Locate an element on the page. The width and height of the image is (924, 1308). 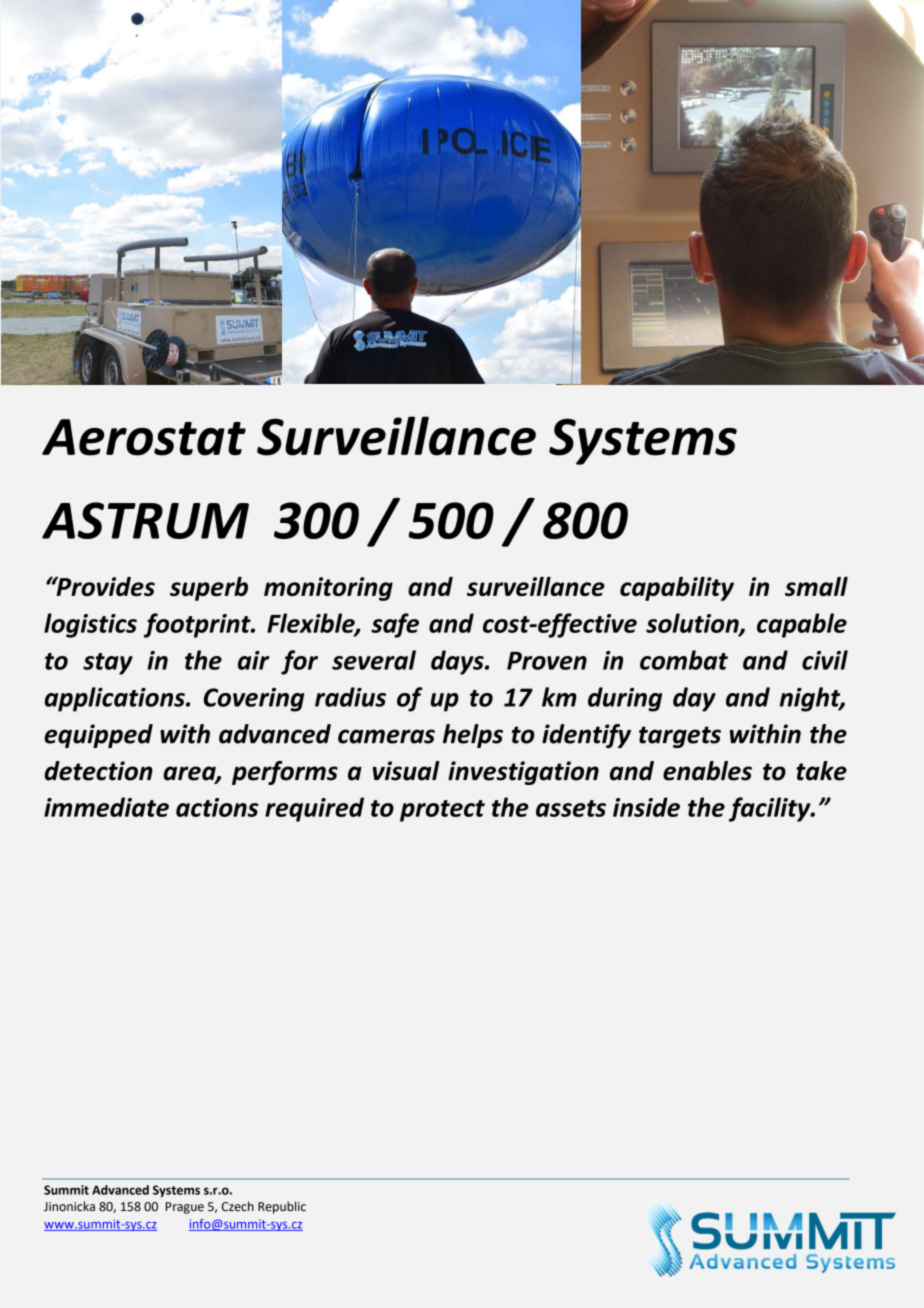
Republic is located at coordinates (282, 1207).
